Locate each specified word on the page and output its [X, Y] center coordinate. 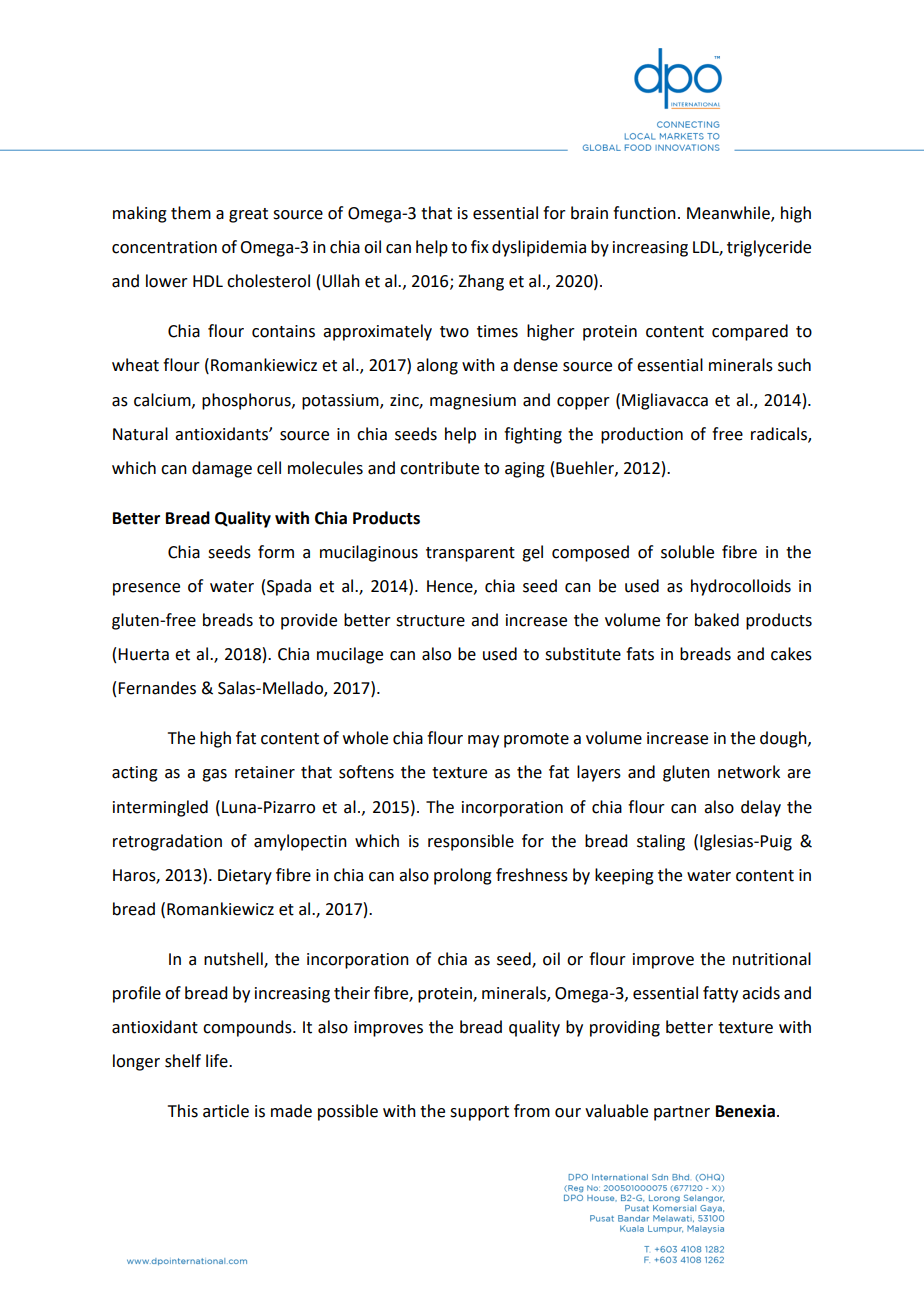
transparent [470, 554]
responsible [471, 842]
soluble [687, 552]
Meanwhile [729, 214]
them [191, 213]
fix [480, 246]
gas [214, 775]
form [276, 552]
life [218, 1061]
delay [761, 808]
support [479, 1113]
